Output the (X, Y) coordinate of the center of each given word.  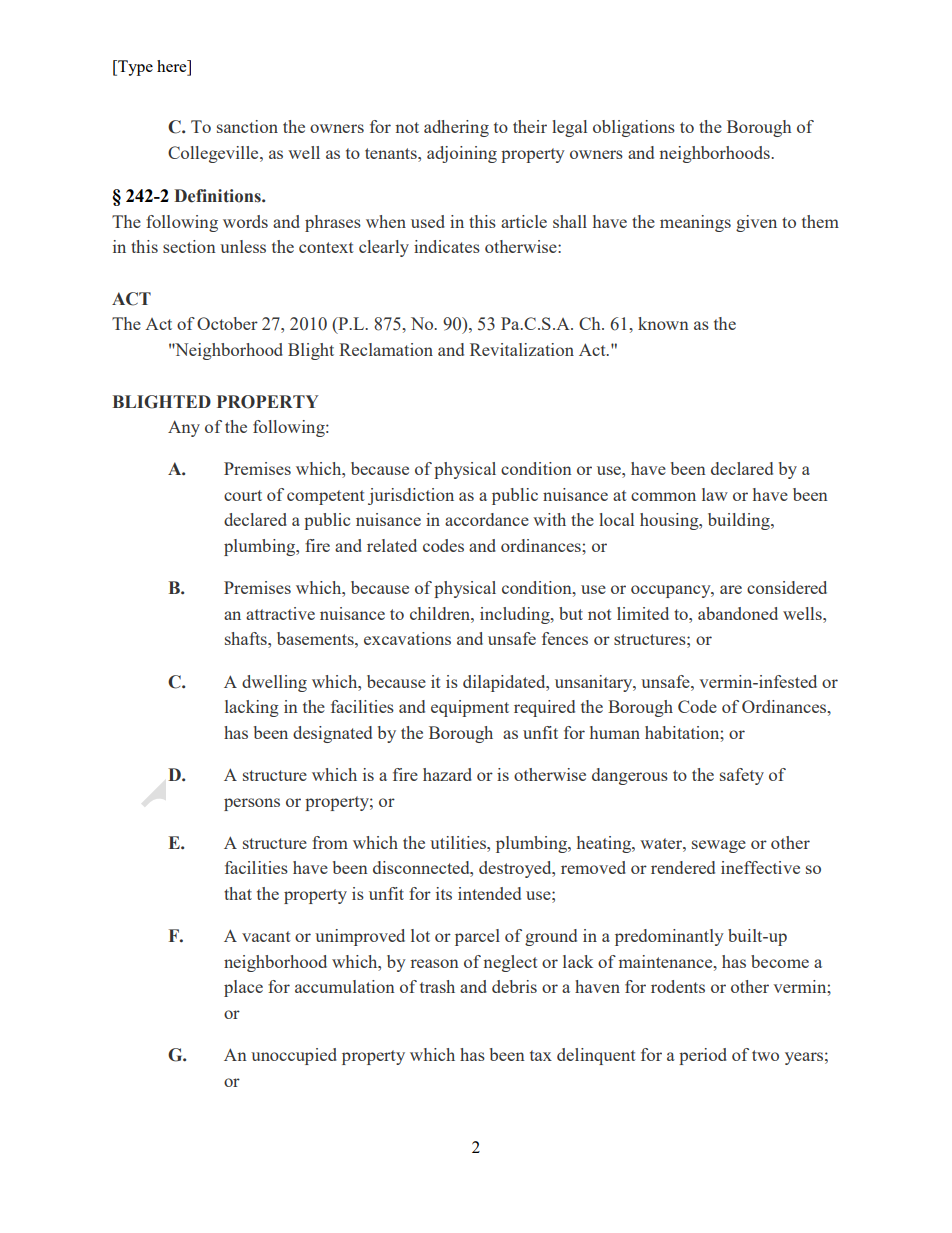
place (243, 988)
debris (514, 986)
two (765, 1055)
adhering (456, 128)
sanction (247, 126)
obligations (634, 128)
